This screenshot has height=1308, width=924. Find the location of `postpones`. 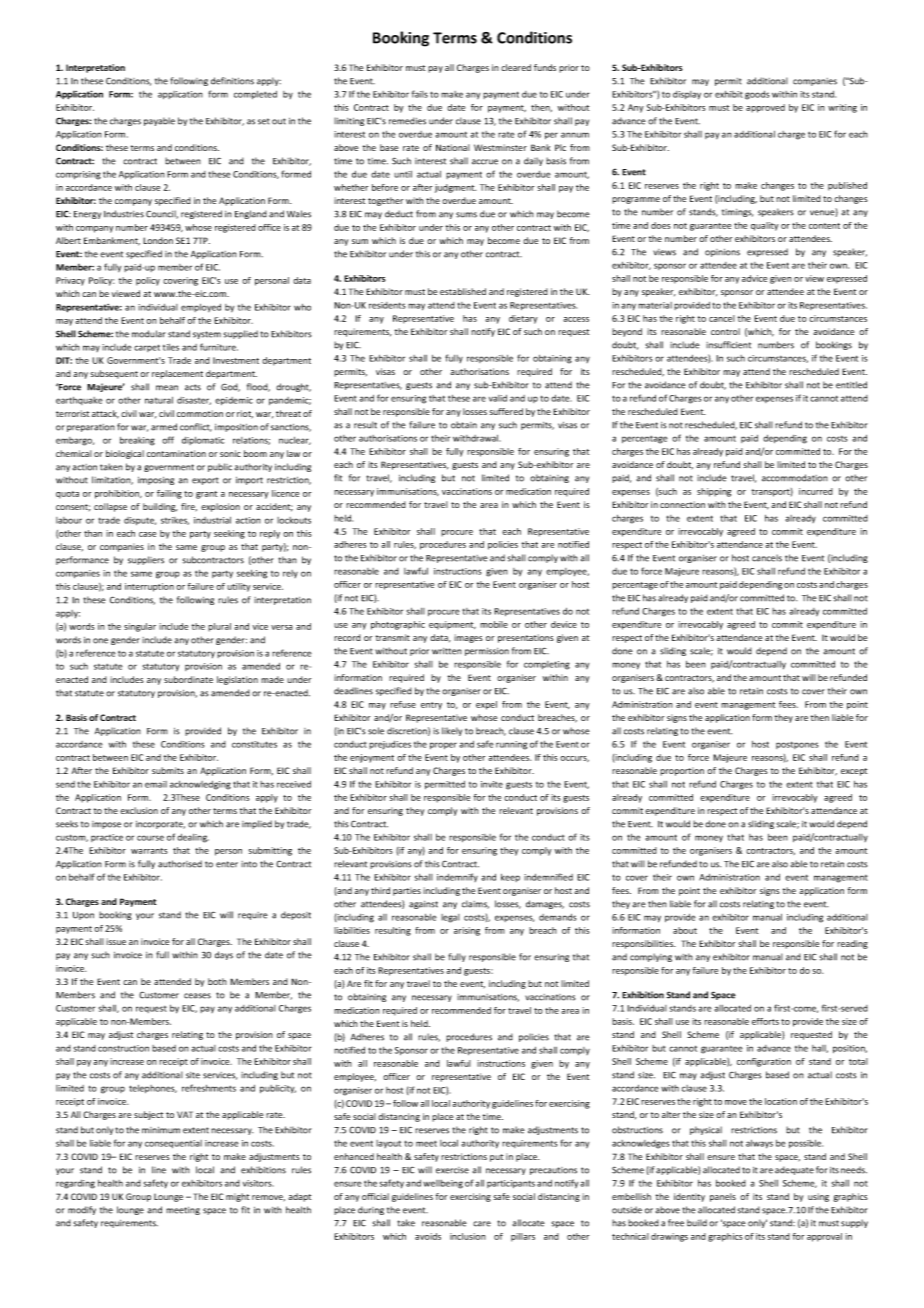

postpones is located at coordinates (797, 745).
